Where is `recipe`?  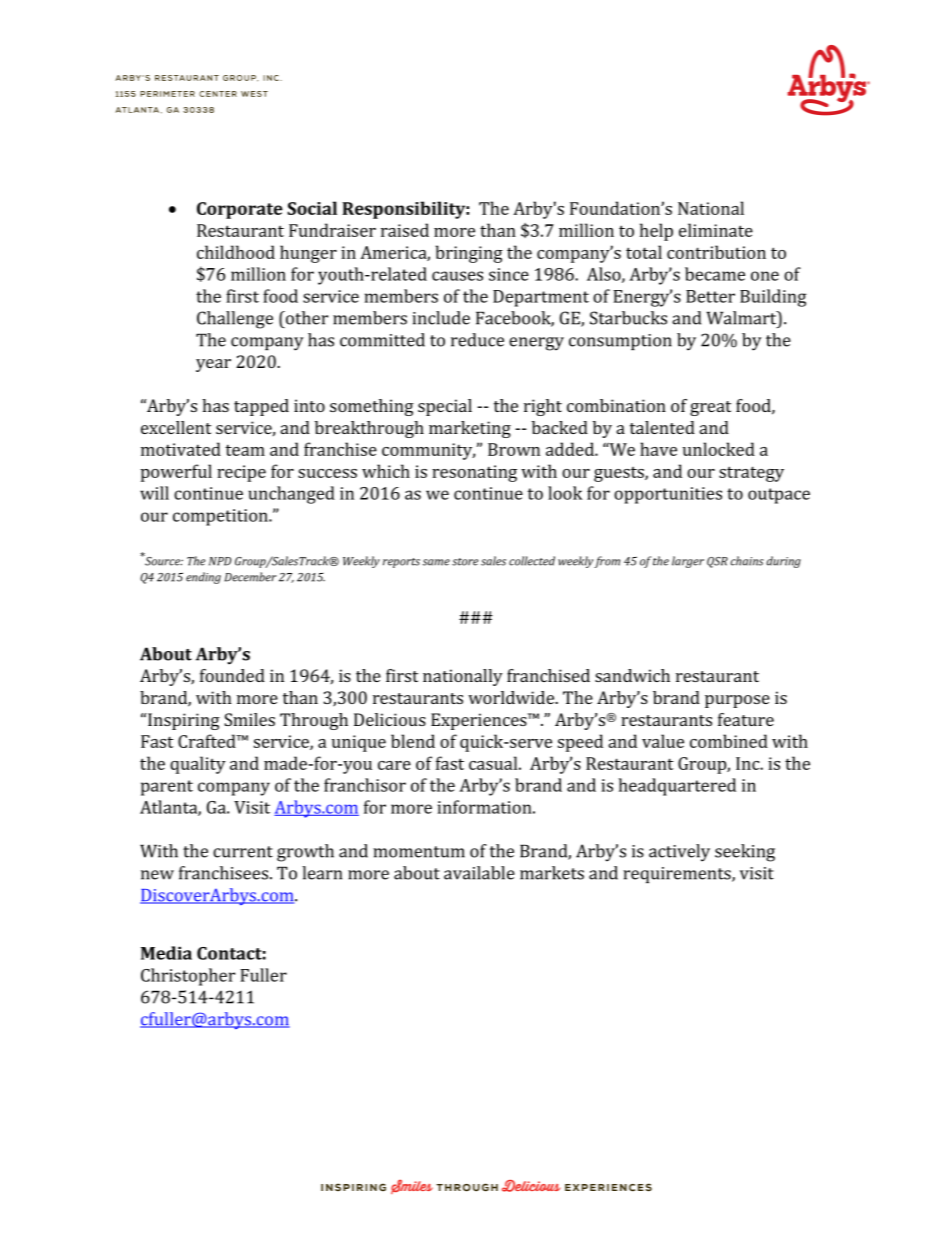 recipe is located at coordinates (241, 473).
